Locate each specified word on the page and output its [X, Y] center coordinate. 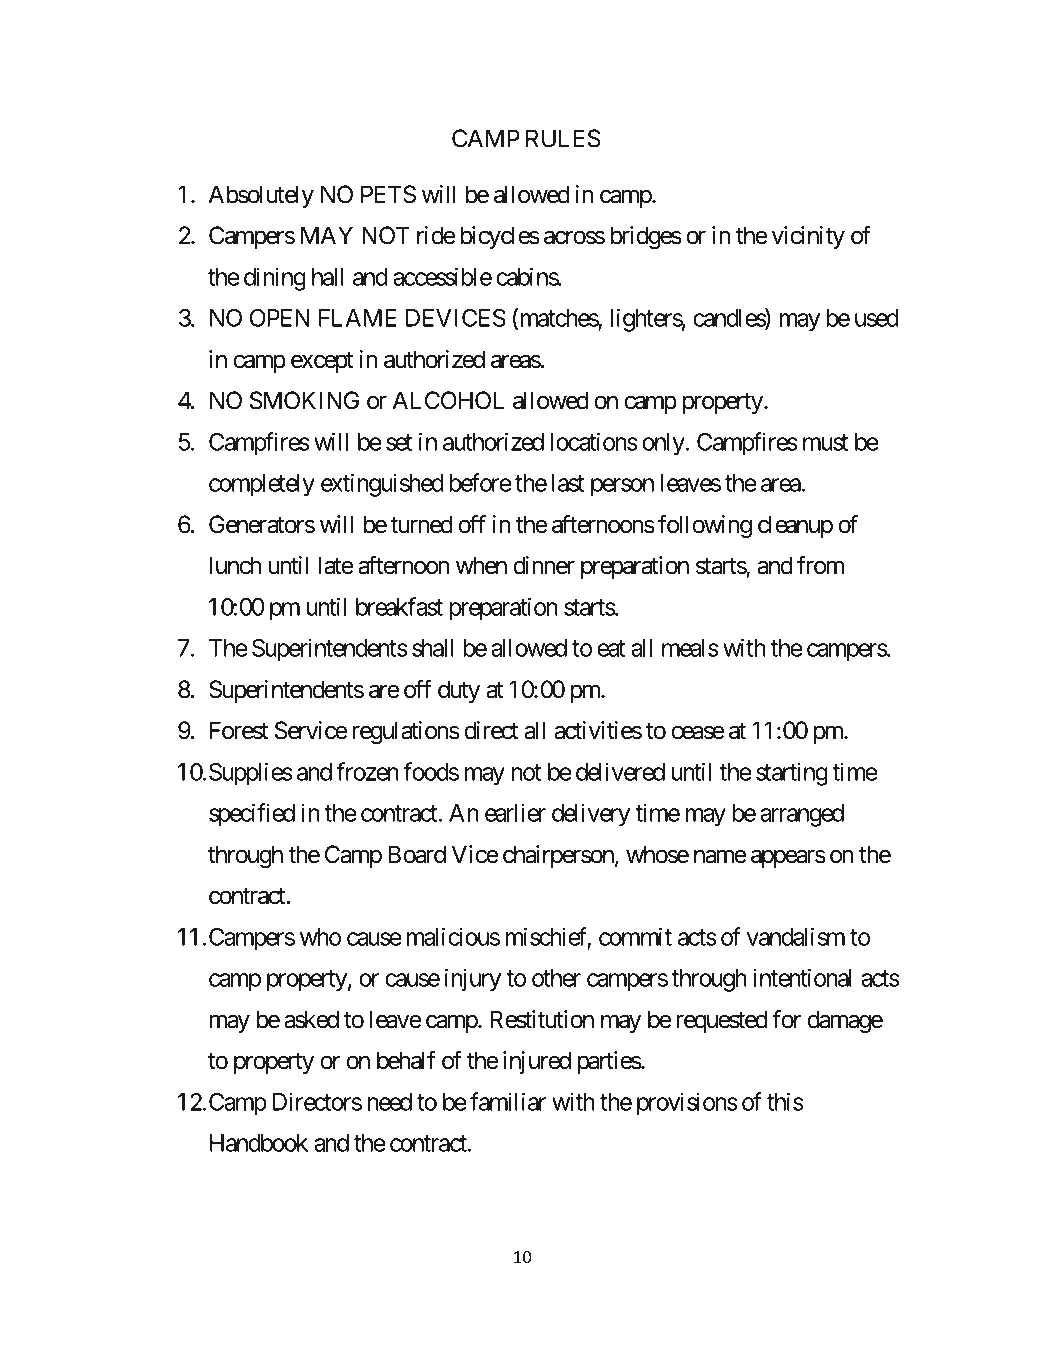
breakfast [399, 606]
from [820, 565]
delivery [591, 815]
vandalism [796, 936]
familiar [508, 1101]
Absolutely [261, 196]
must [825, 442]
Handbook [259, 1143]
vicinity [808, 237]
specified [252, 815]
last [568, 483]
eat [611, 649]
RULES [563, 138]
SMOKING [304, 400]
